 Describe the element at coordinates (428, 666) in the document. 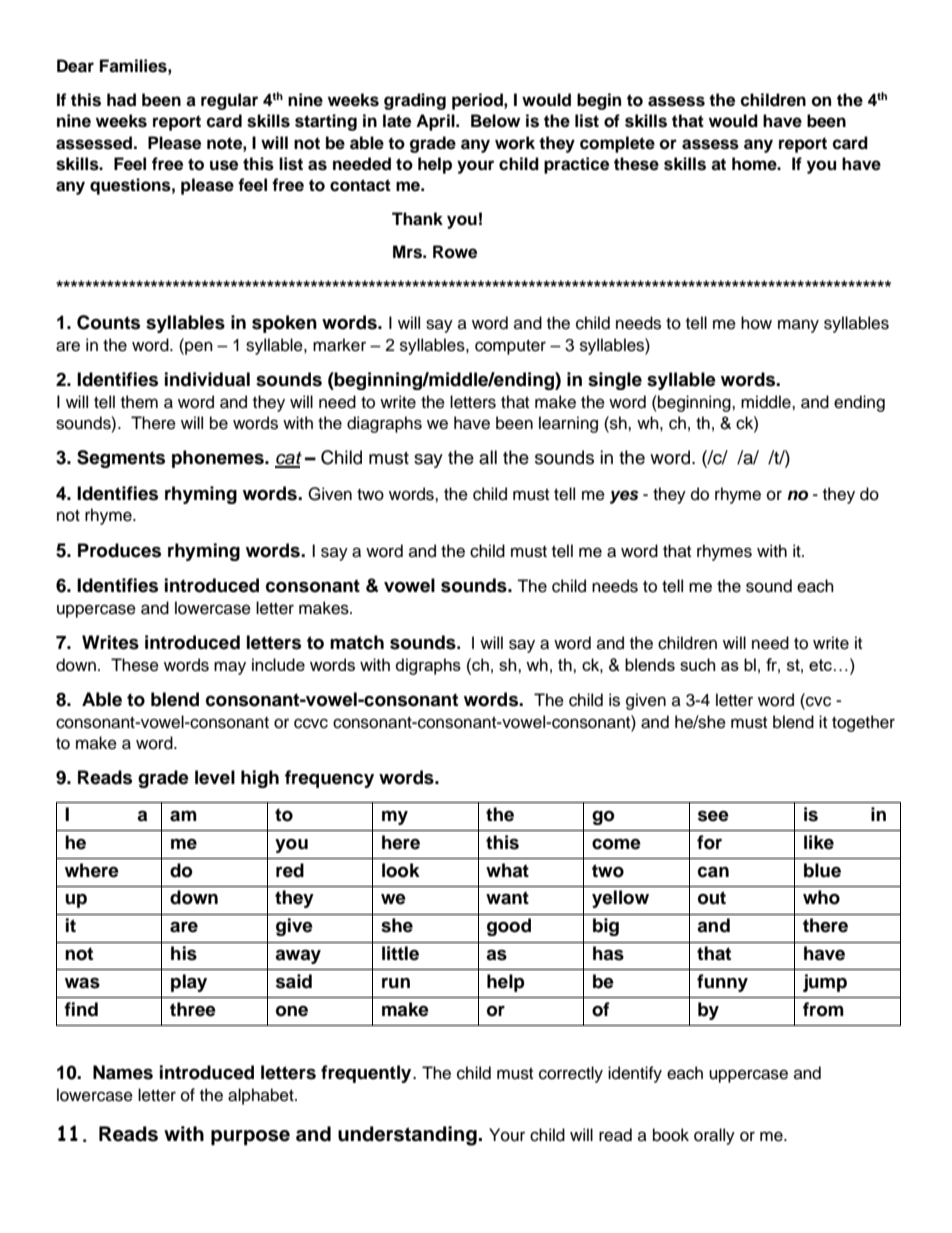

I see `digraphs` at that location.
